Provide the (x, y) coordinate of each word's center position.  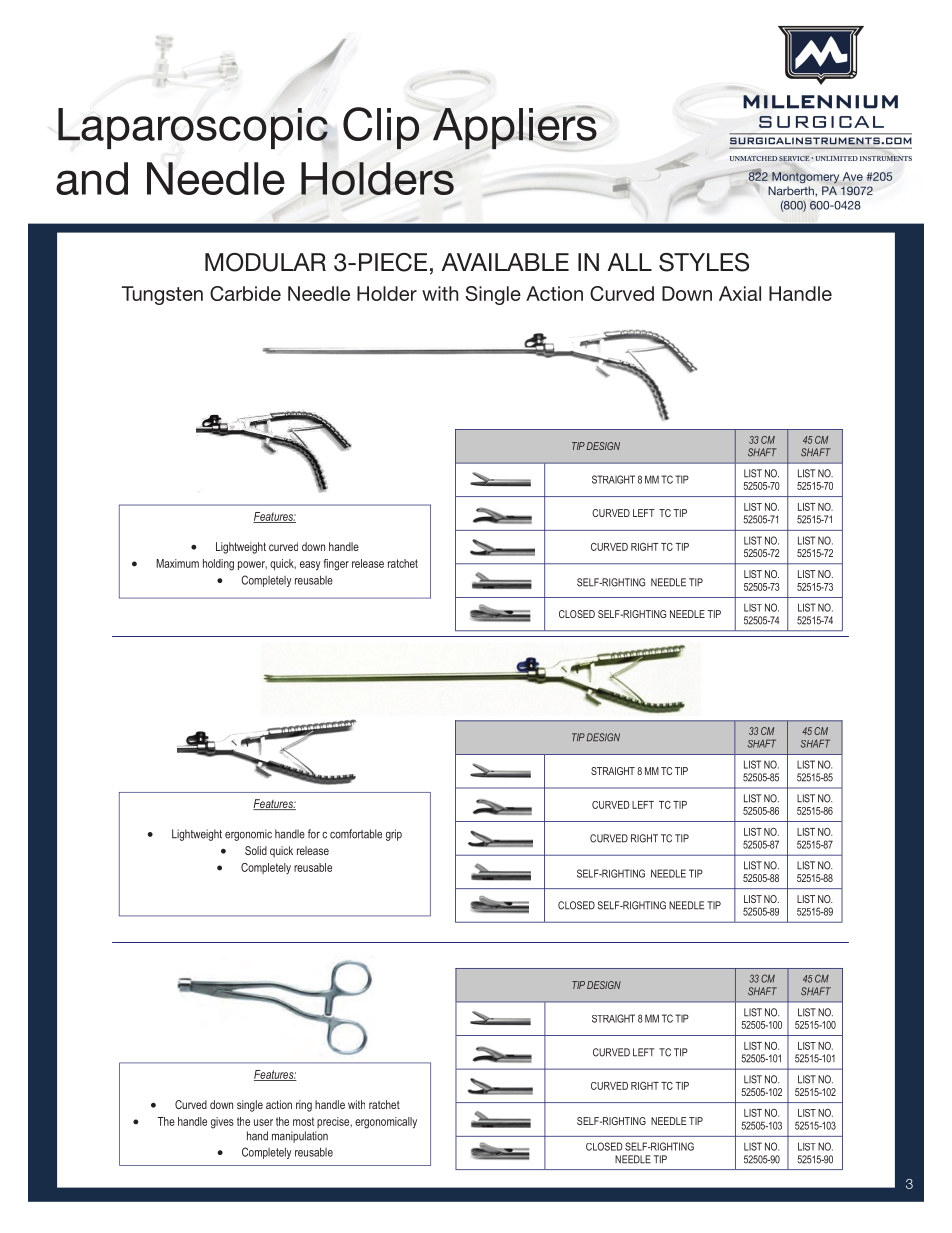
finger (336, 565)
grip (394, 835)
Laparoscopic (193, 128)
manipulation (300, 1137)
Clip (381, 128)
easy (310, 566)
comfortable (356, 834)
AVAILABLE (505, 262)
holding (218, 565)
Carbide (245, 293)
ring (304, 1106)
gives (222, 1123)
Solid (256, 850)
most (303, 1121)
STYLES (704, 262)
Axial (740, 293)
